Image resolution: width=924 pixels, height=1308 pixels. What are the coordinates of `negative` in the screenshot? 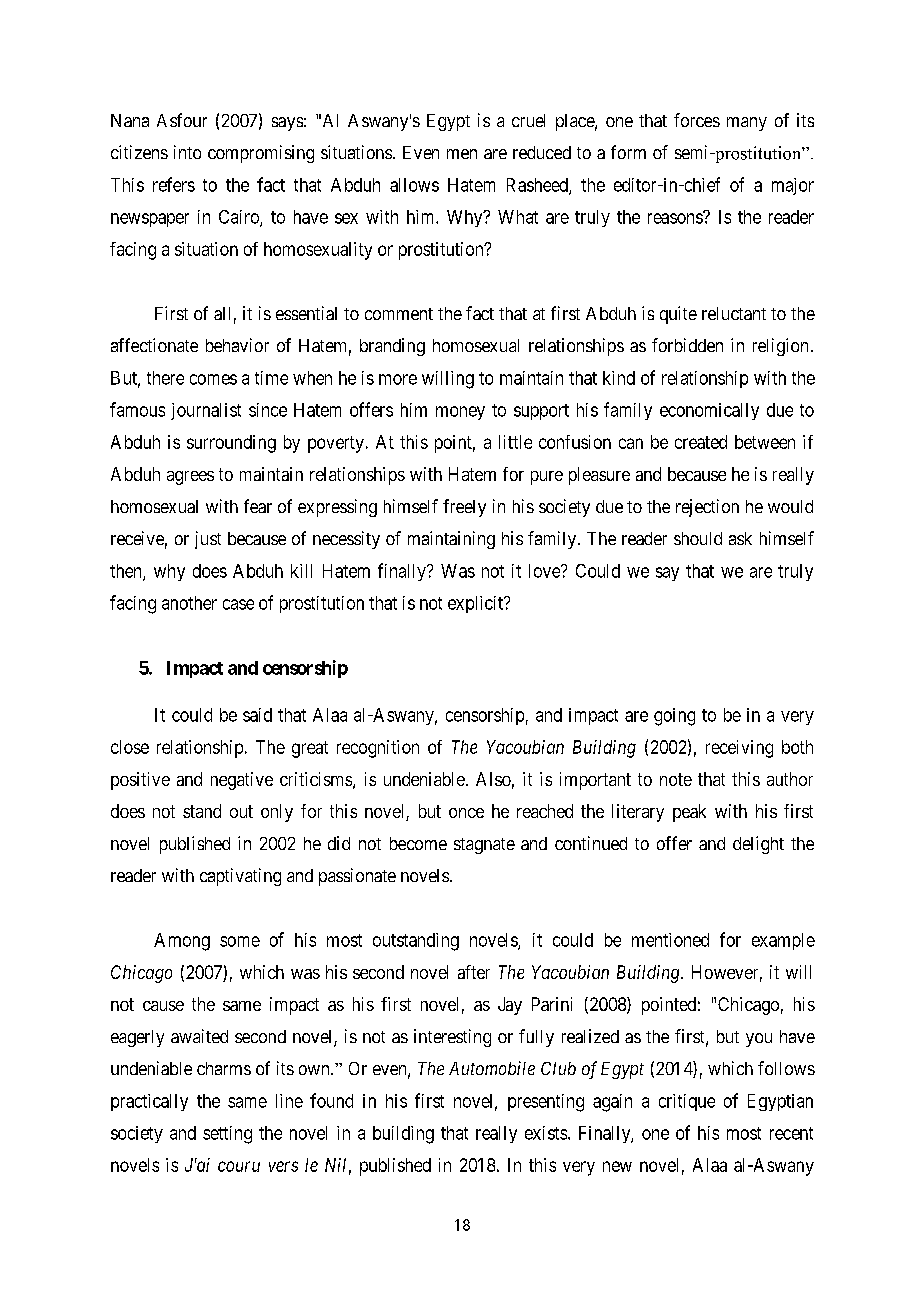 It's located at (242, 781).
